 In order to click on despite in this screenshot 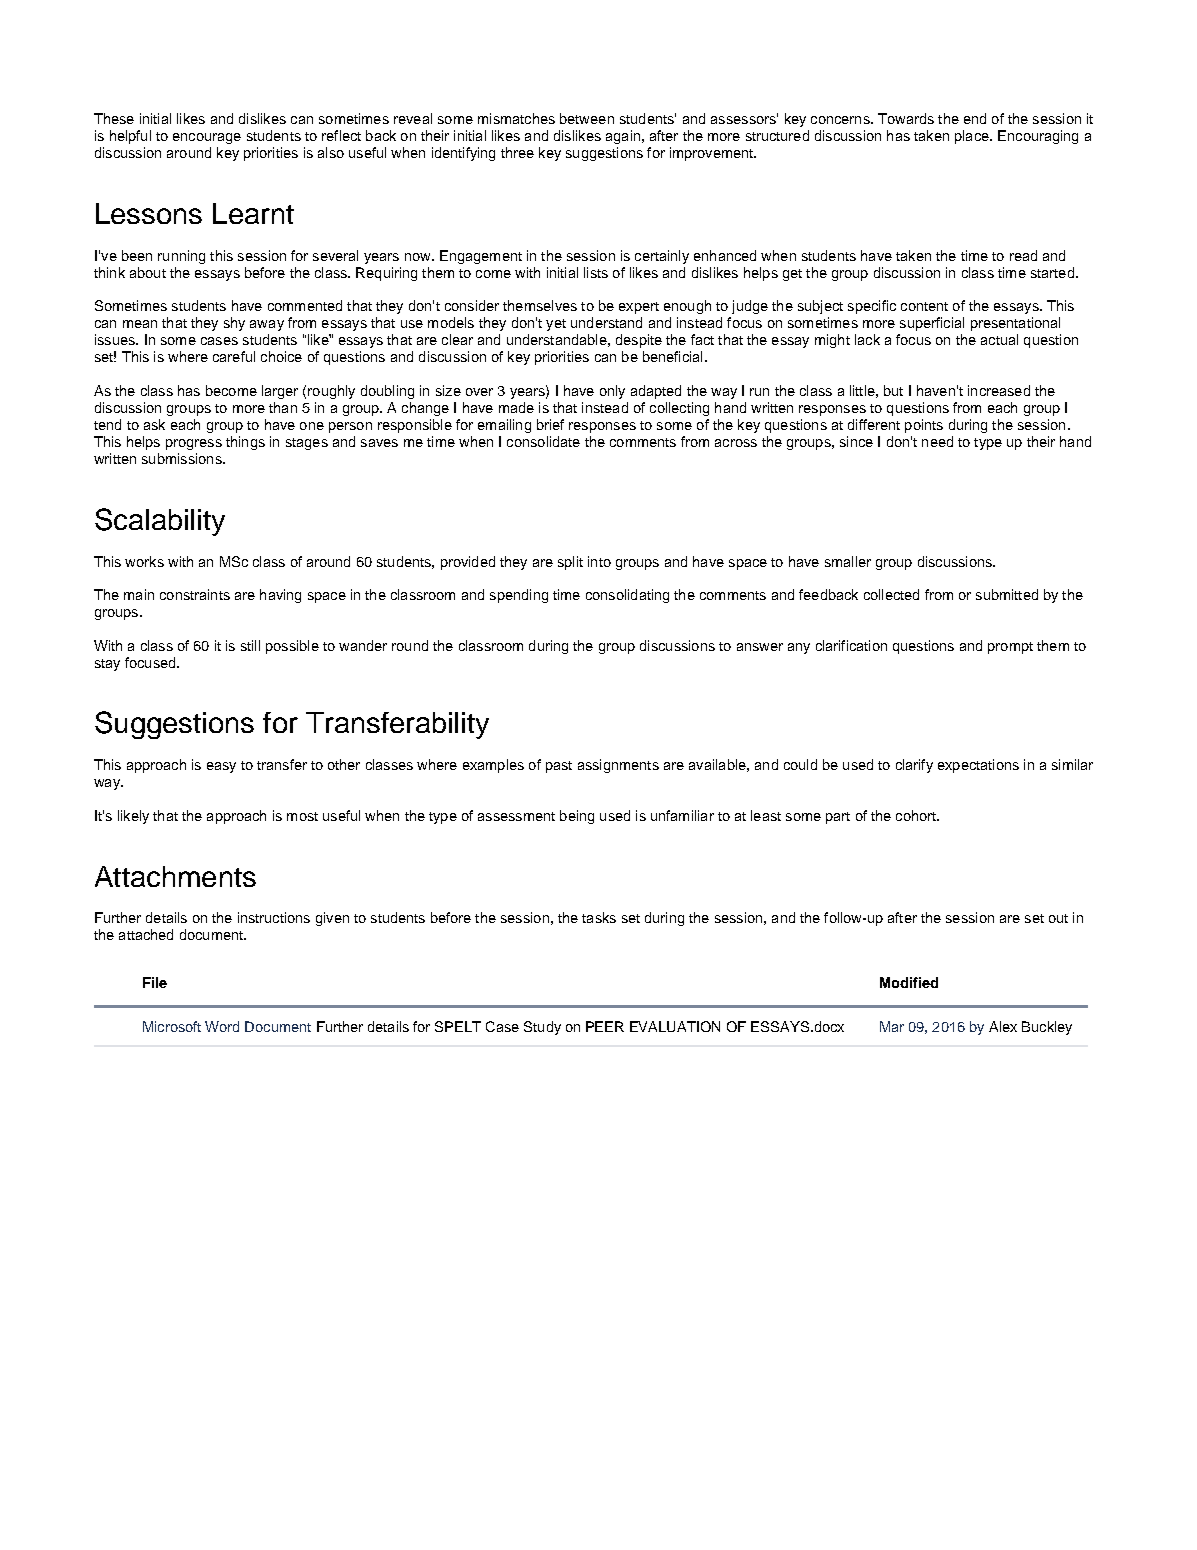, I will do `click(639, 341)`.
